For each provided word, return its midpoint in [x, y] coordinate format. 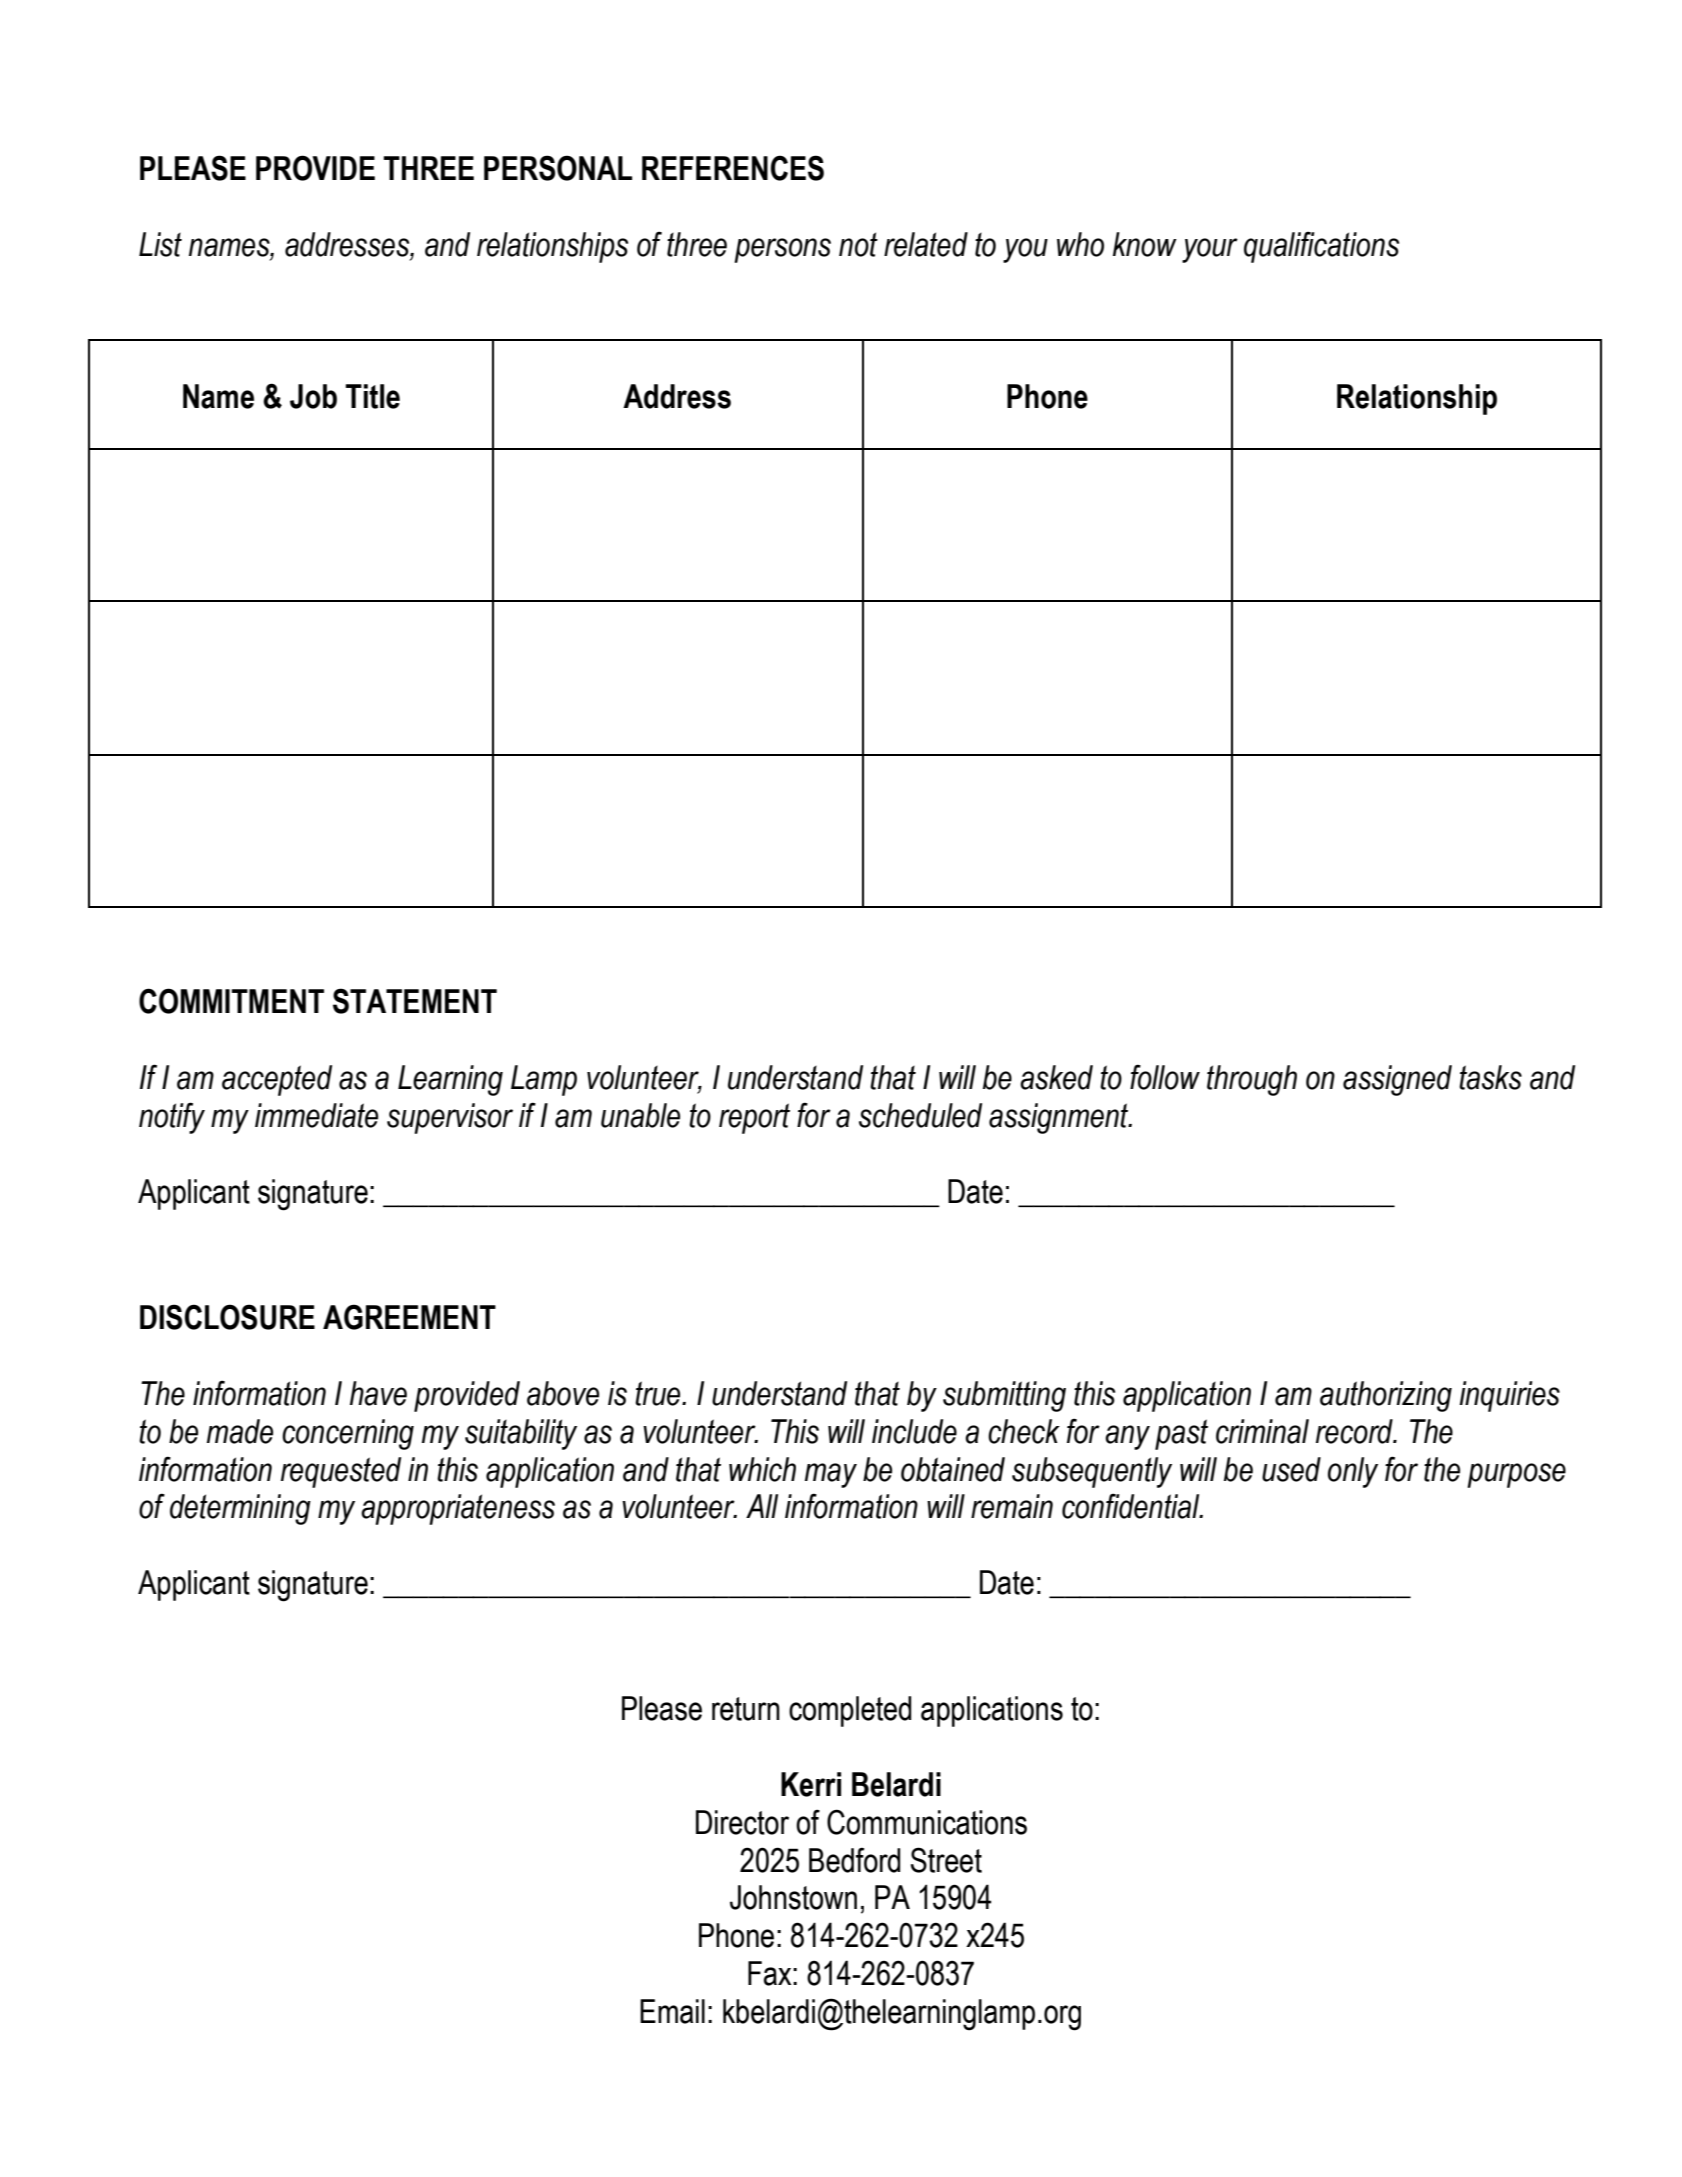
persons [782, 250]
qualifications [1321, 247]
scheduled [920, 1115]
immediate [316, 1115]
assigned [1397, 1080]
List [160, 244]
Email [672, 2011]
